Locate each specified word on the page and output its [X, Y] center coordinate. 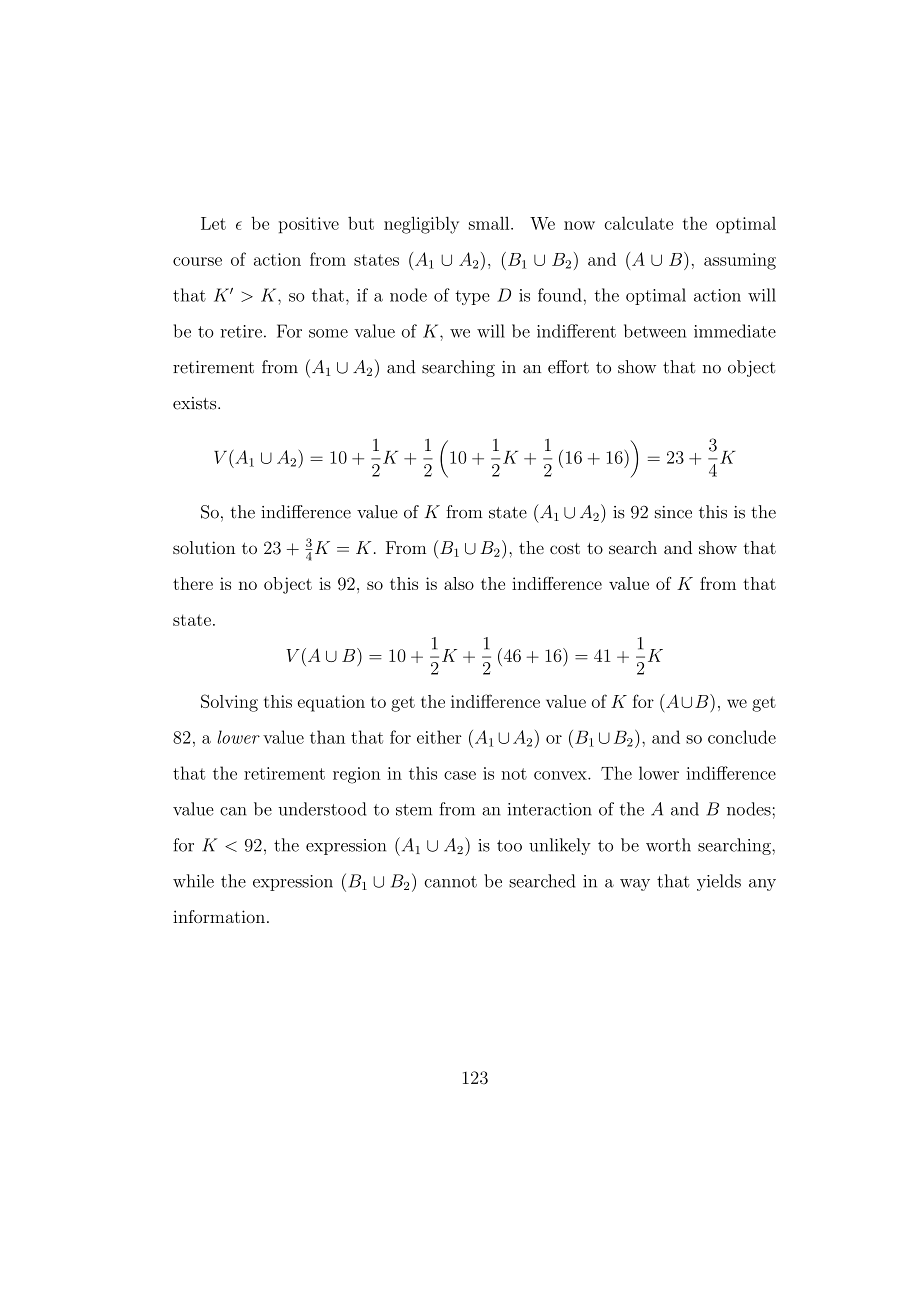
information [219, 916]
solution [204, 547]
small [490, 223]
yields [719, 882]
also [459, 583]
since [673, 512]
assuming [740, 261]
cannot [450, 882]
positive [309, 225]
